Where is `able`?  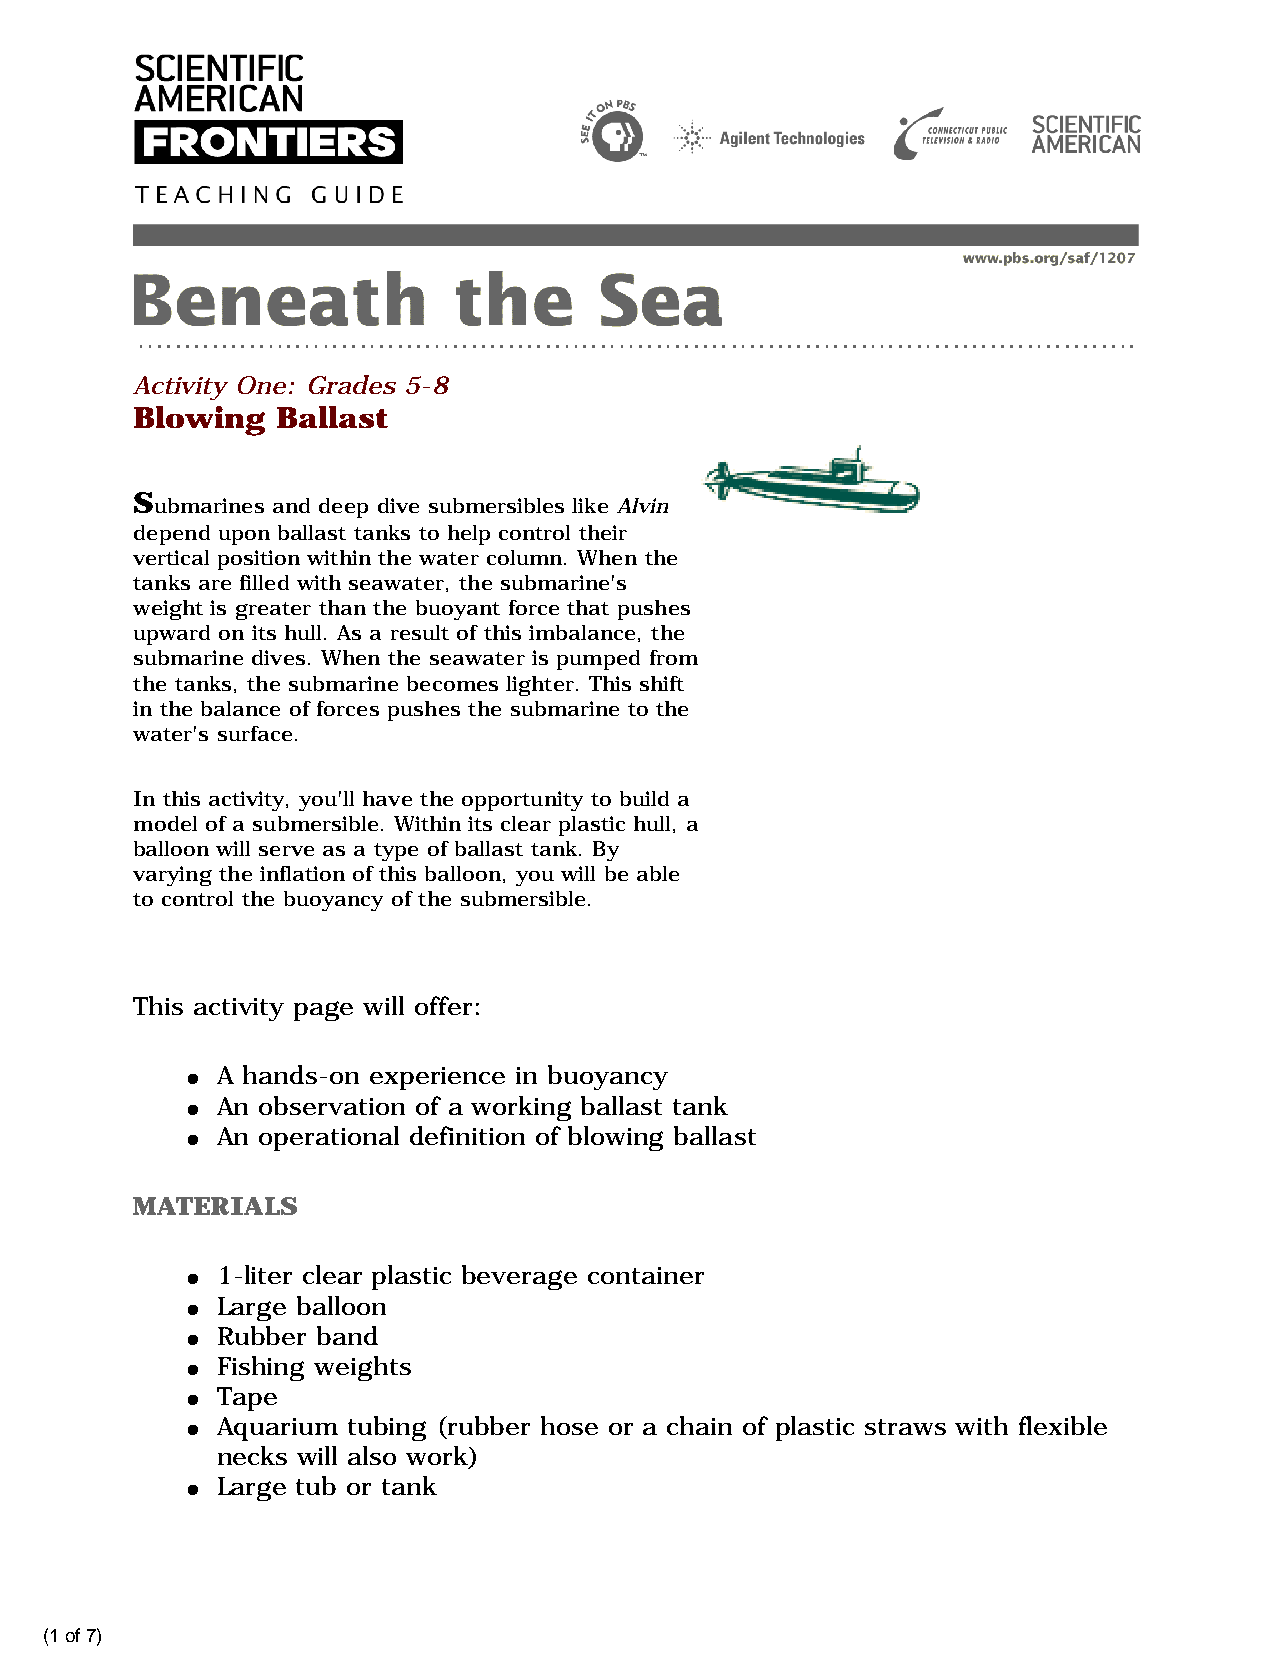
able is located at coordinates (658, 873).
